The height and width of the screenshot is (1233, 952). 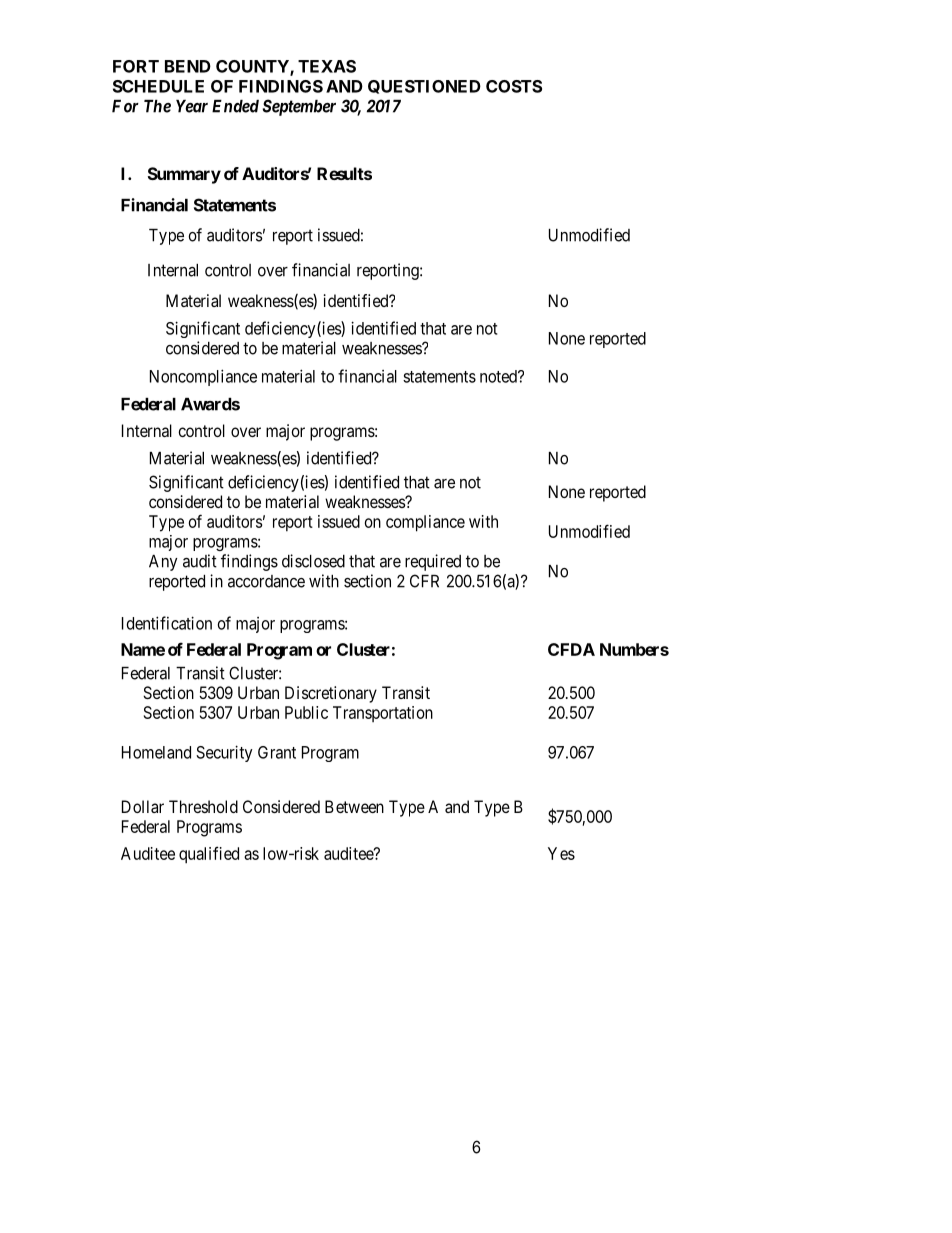 I want to click on TEXAS, so click(x=327, y=66).
